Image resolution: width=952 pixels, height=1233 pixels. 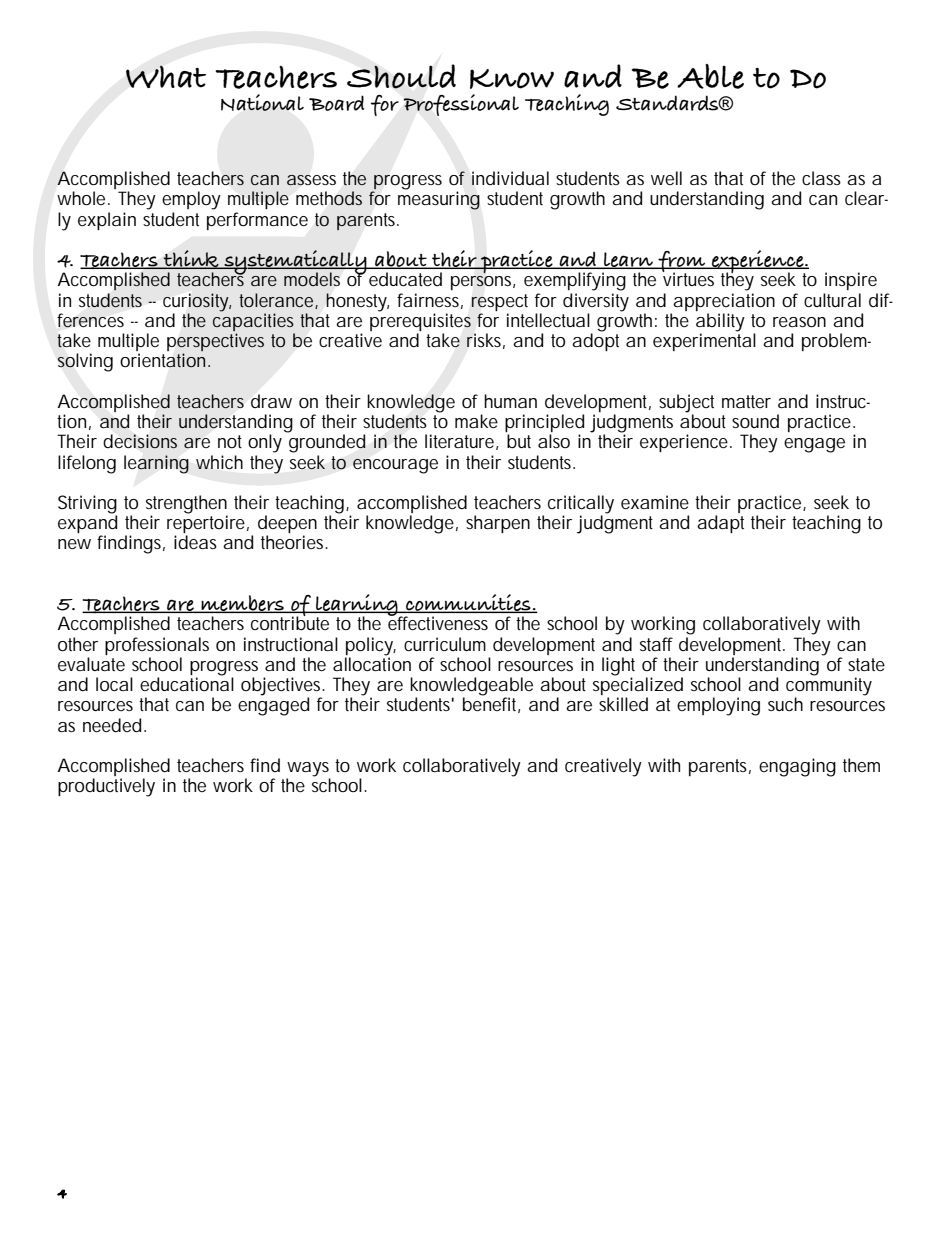 I want to click on curiosity, so click(x=197, y=302).
